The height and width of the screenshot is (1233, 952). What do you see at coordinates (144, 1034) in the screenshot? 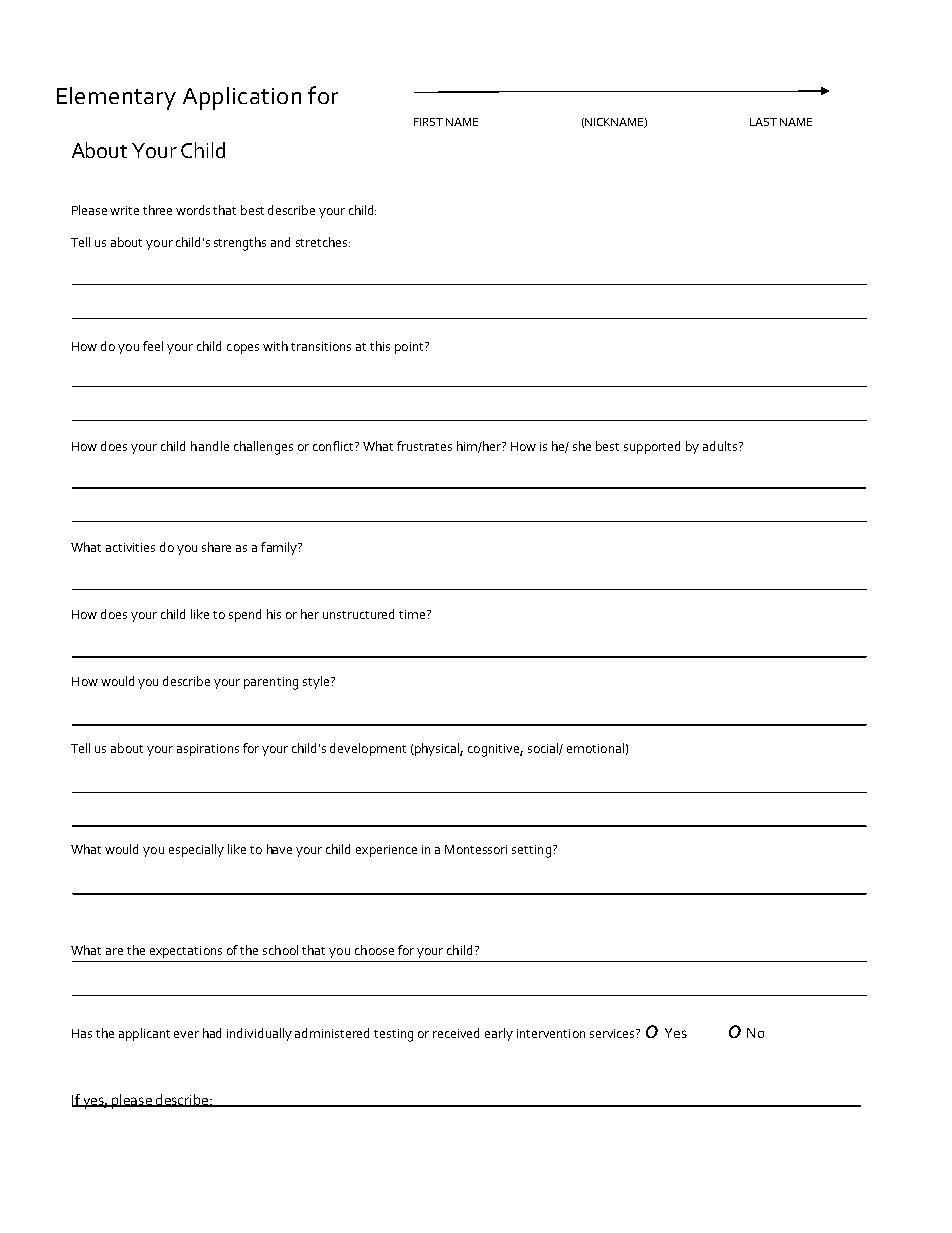
I see `applicant` at bounding box center [144, 1034].
